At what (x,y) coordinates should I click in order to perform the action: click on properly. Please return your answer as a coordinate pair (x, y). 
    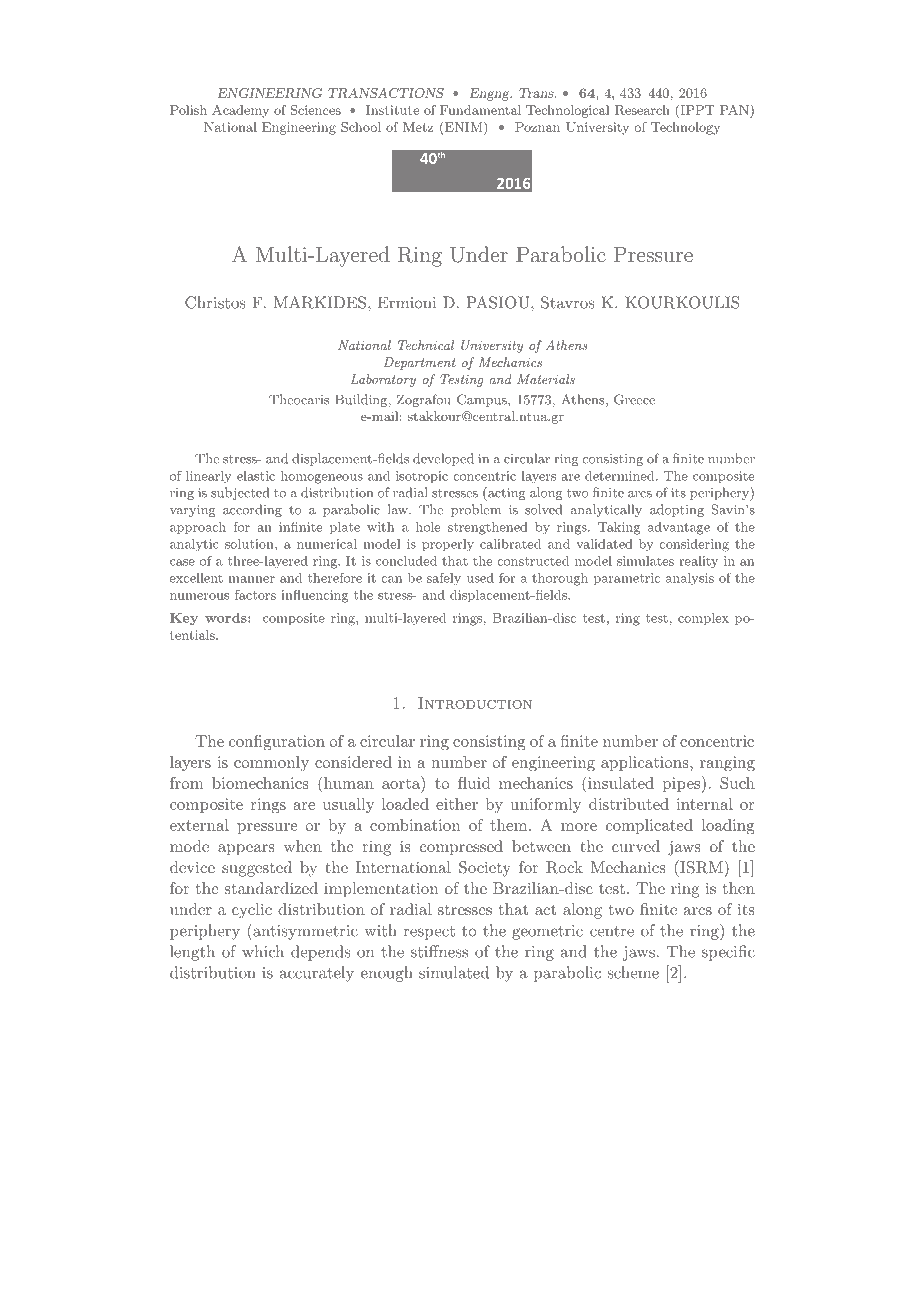
    Looking at the image, I should click on (448, 545).
